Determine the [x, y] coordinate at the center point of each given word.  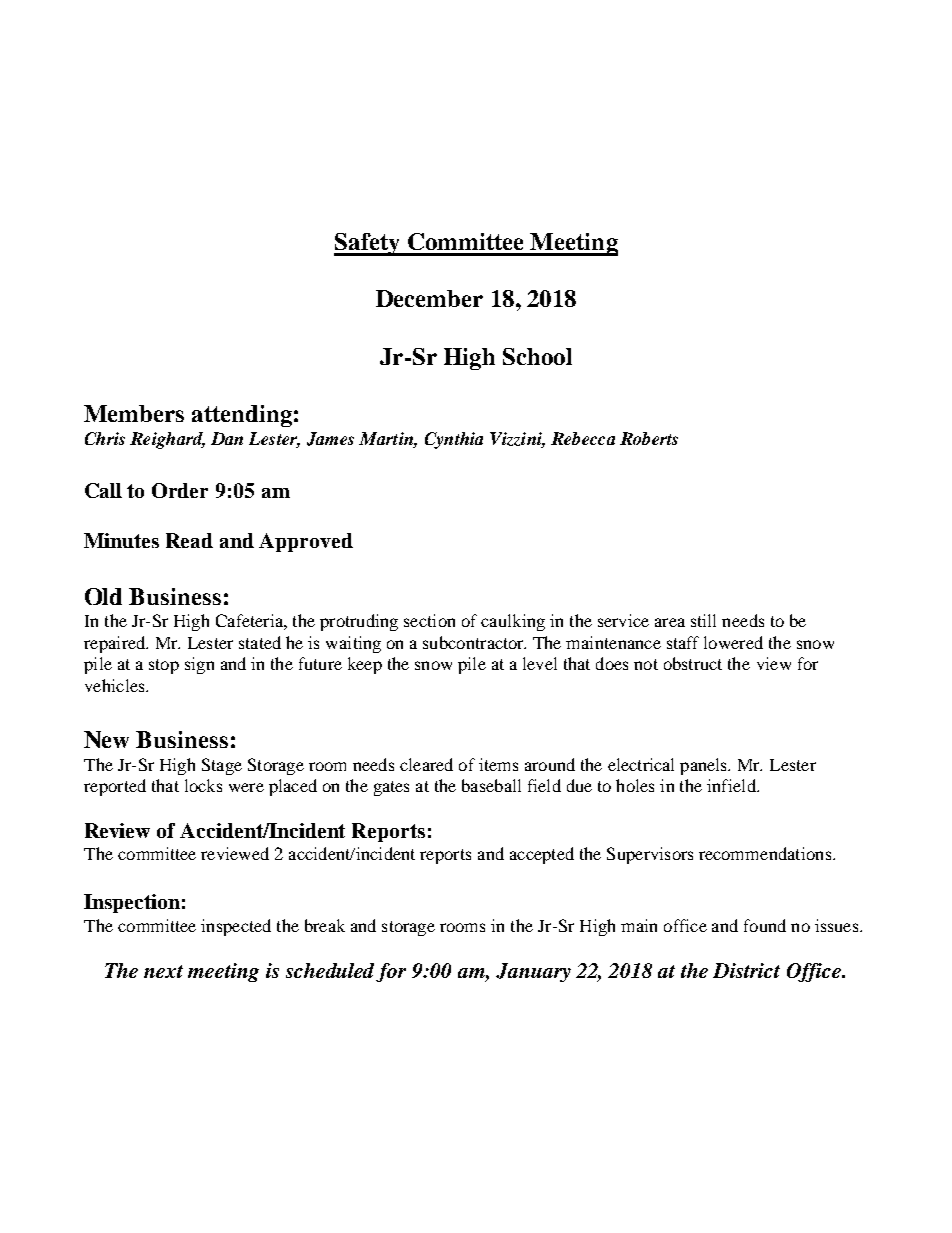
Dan [227, 438]
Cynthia [454, 440]
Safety [368, 244]
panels [705, 766]
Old [103, 596]
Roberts [649, 438]
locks [203, 785]
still [703, 620]
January [533, 972]
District [746, 970]
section [429, 620]
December [429, 298]
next [163, 971]
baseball [491, 785]
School [537, 356]
